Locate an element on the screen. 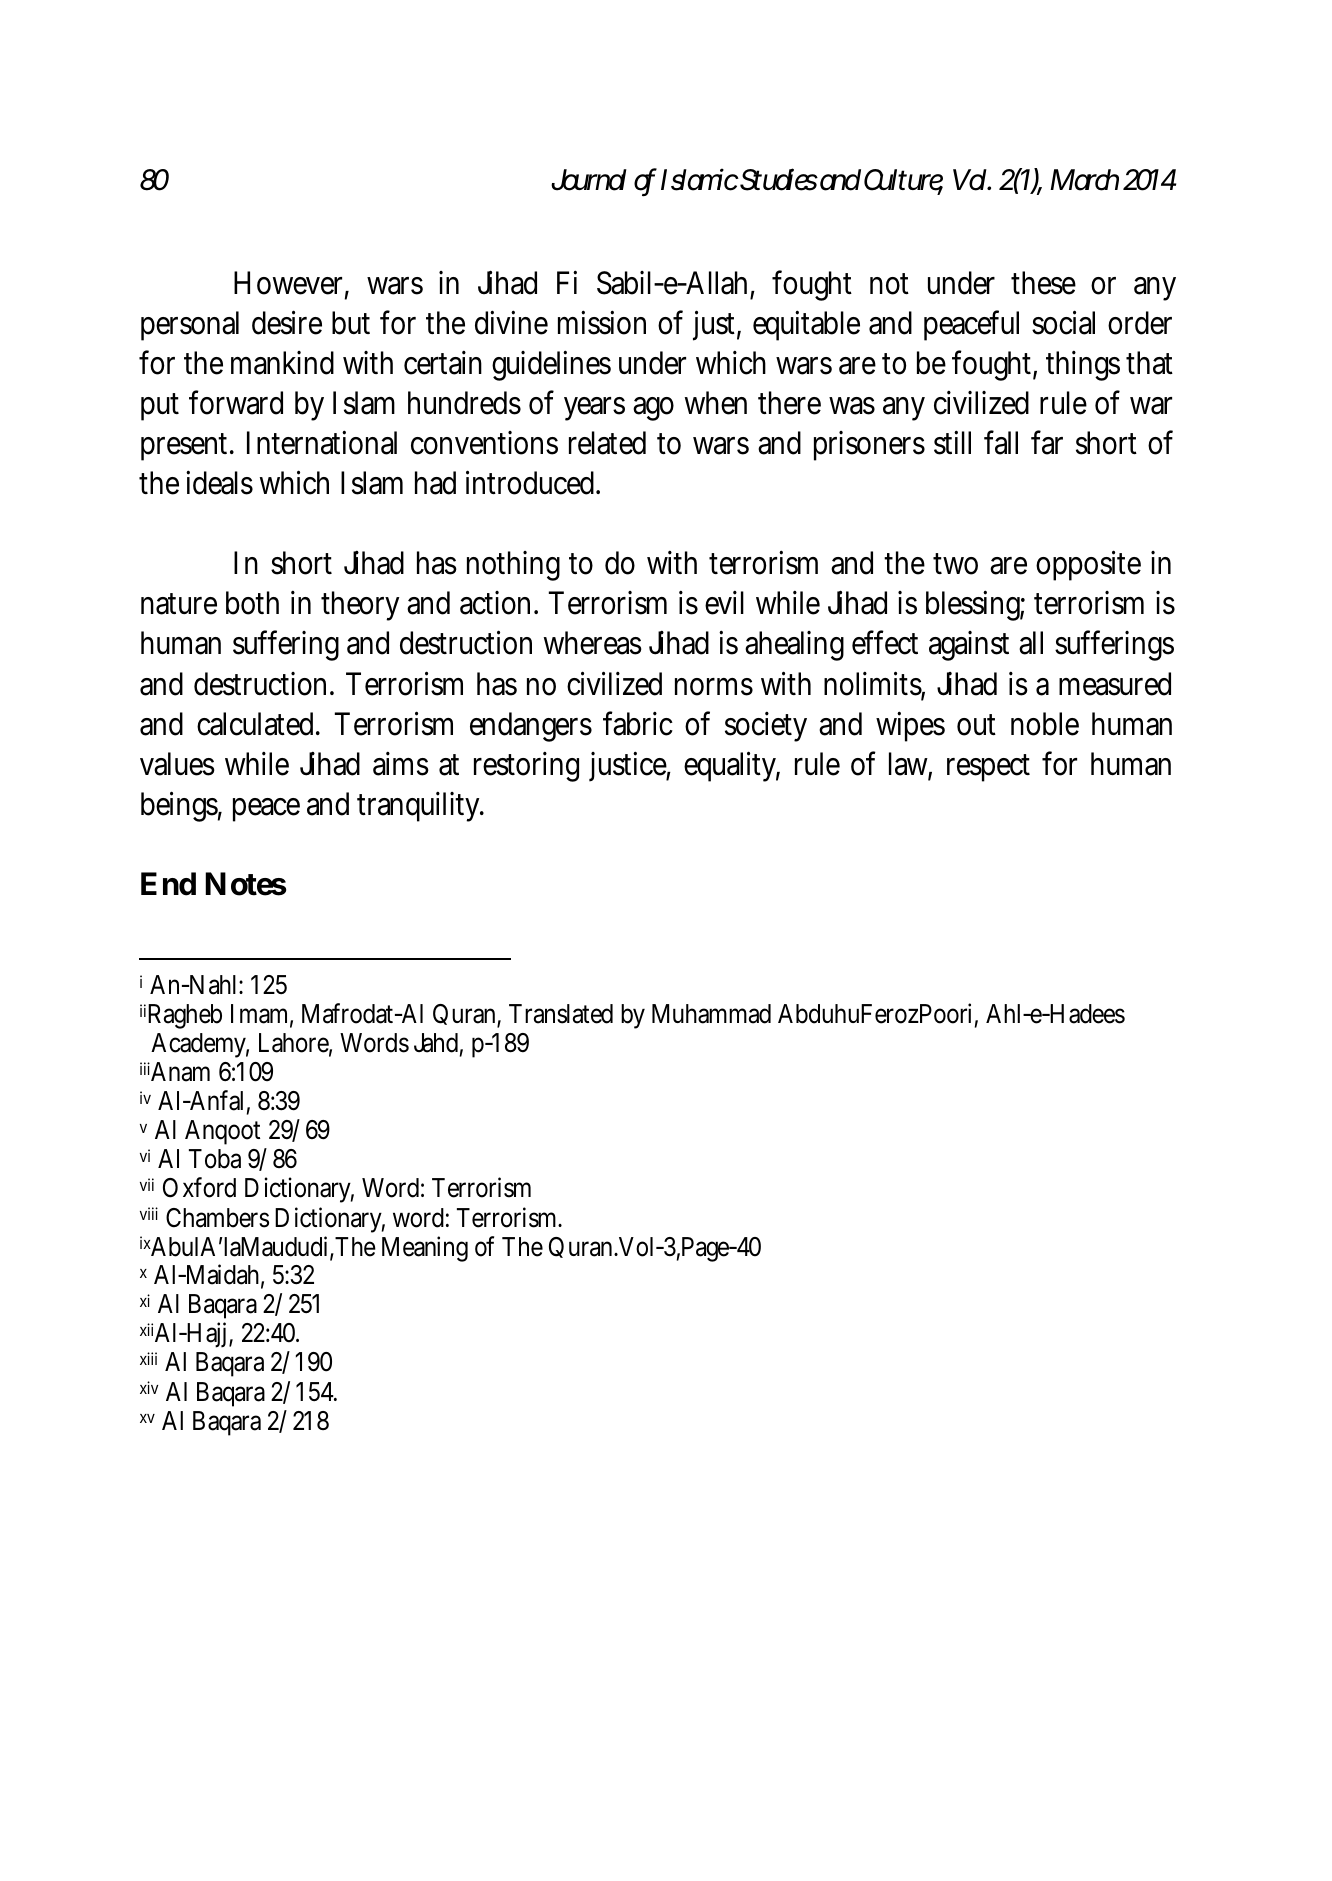  against is located at coordinates (969, 646).
